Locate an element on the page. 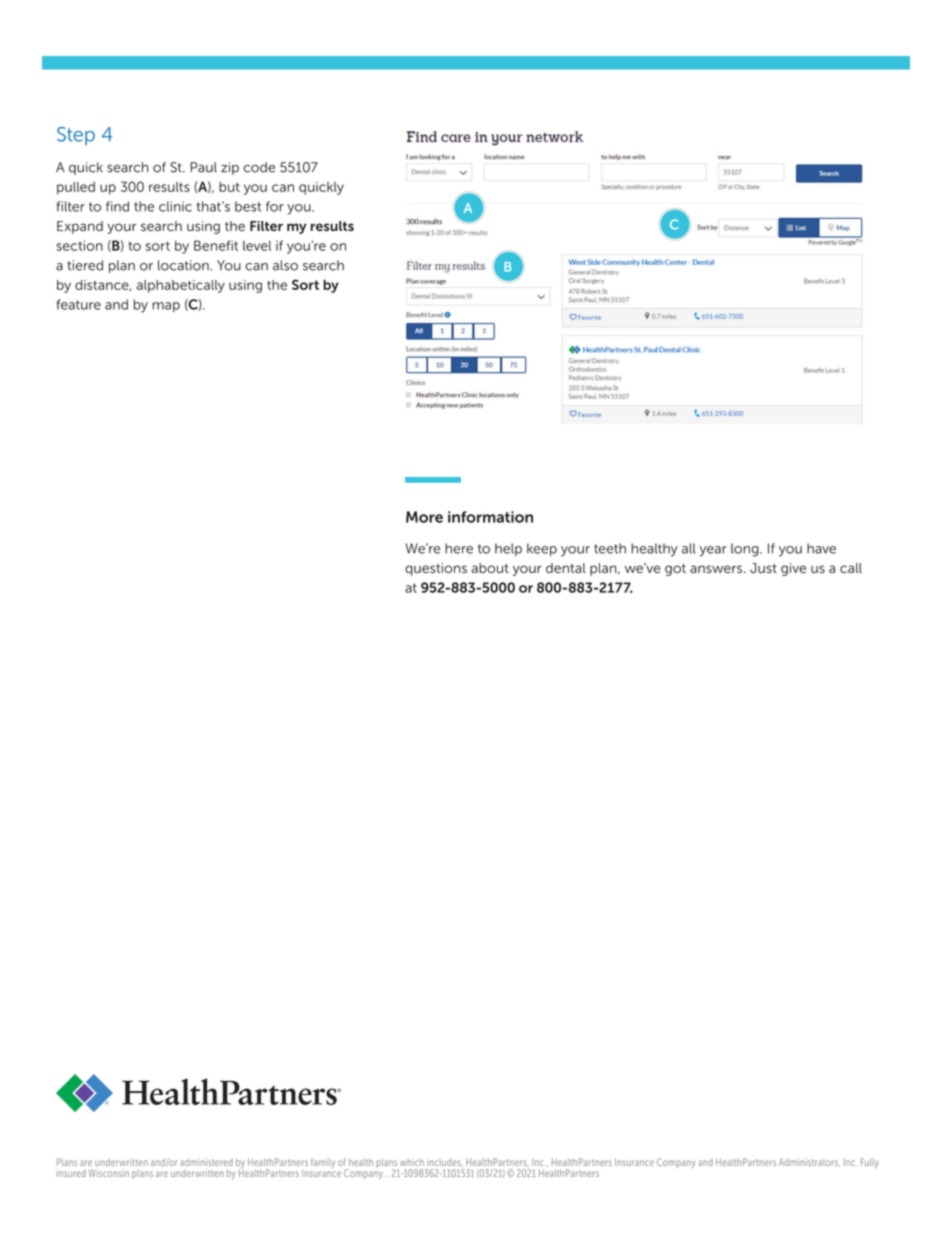 The width and height of the image is (952, 1233). here is located at coordinates (459, 548).
